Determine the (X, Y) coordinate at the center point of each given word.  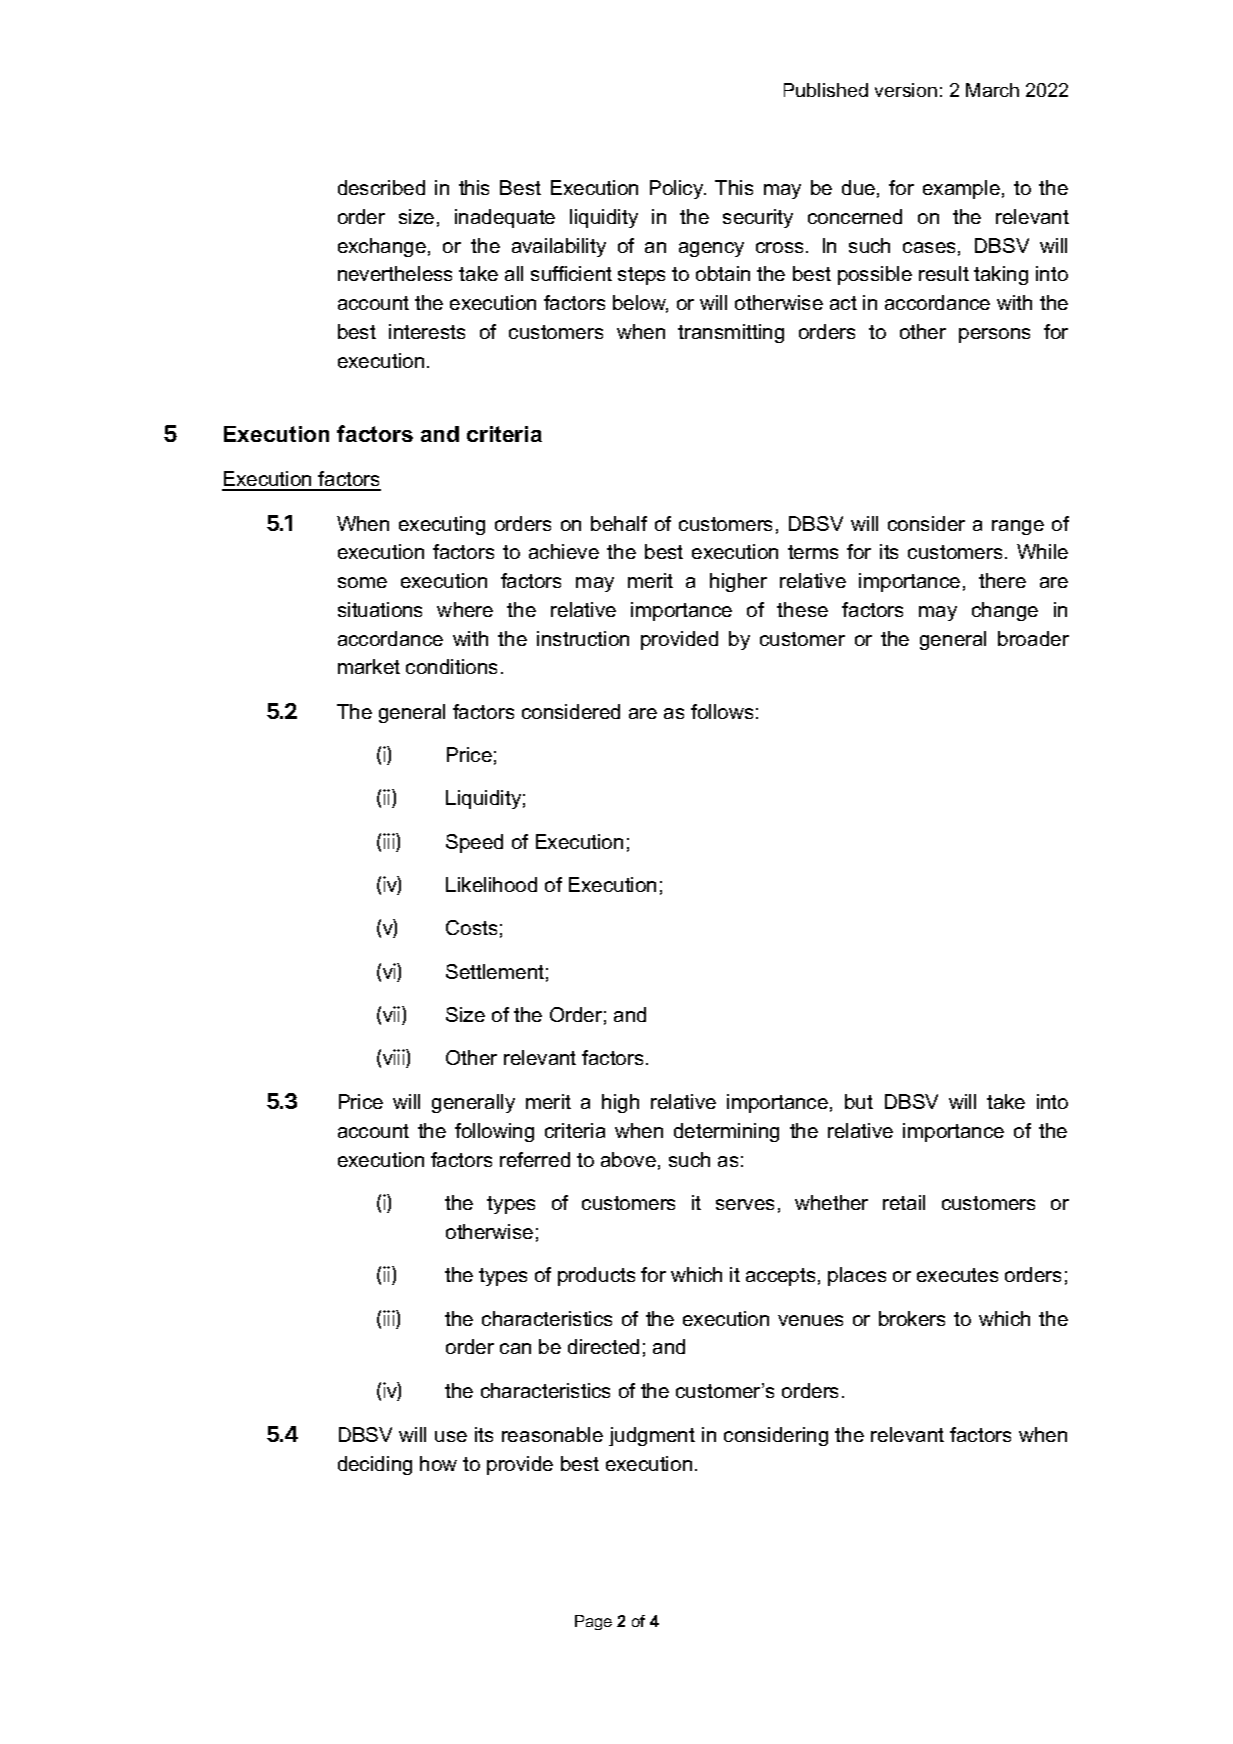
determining (726, 1132)
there (1002, 580)
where (465, 609)
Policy (678, 189)
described (381, 187)
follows (722, 711)
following (494, 1132)
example (961, 189)
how (438, 1463)
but (859, 1101)
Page (593, 1622)
